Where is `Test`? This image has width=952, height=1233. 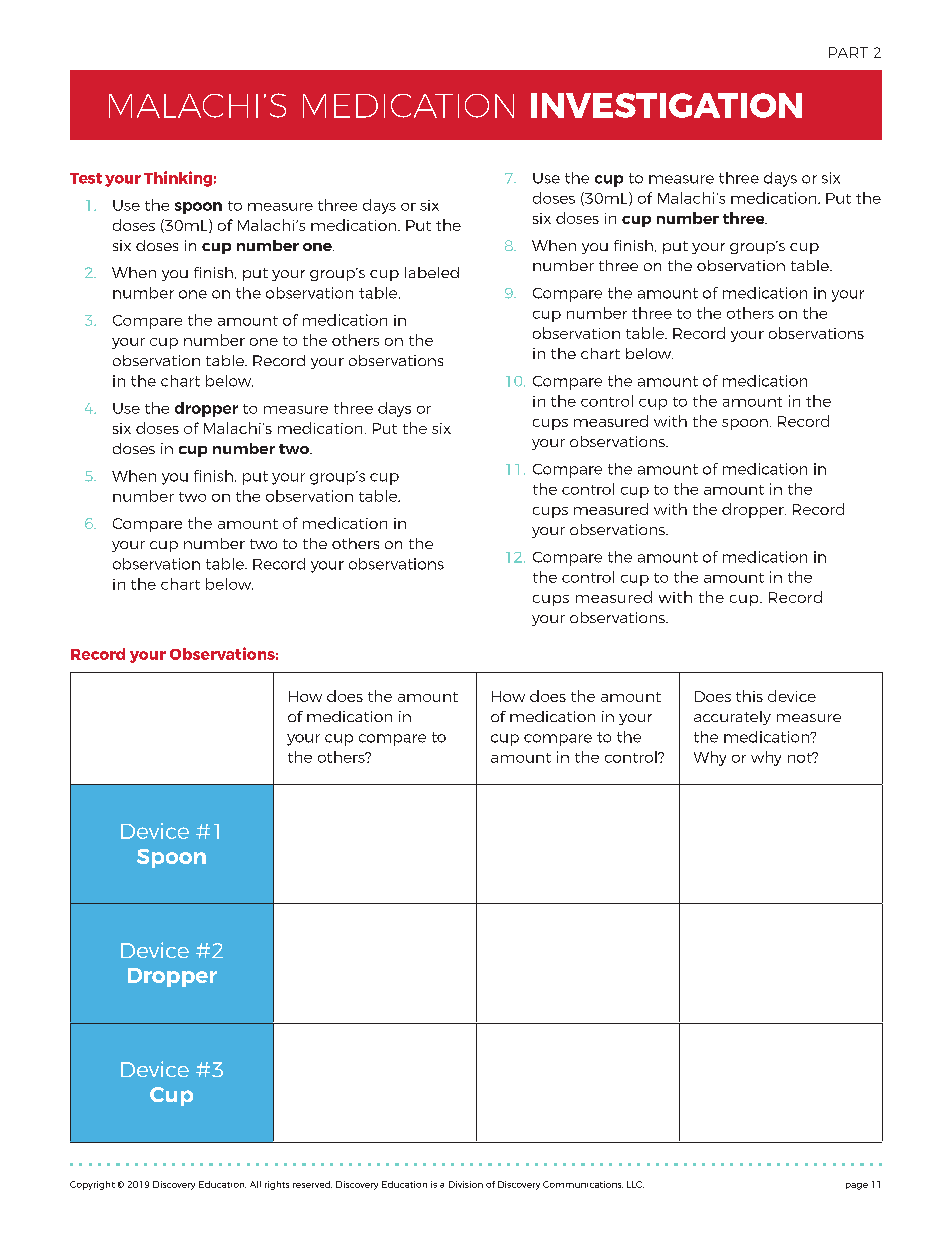 Test is located at coordinates (86, 178).
